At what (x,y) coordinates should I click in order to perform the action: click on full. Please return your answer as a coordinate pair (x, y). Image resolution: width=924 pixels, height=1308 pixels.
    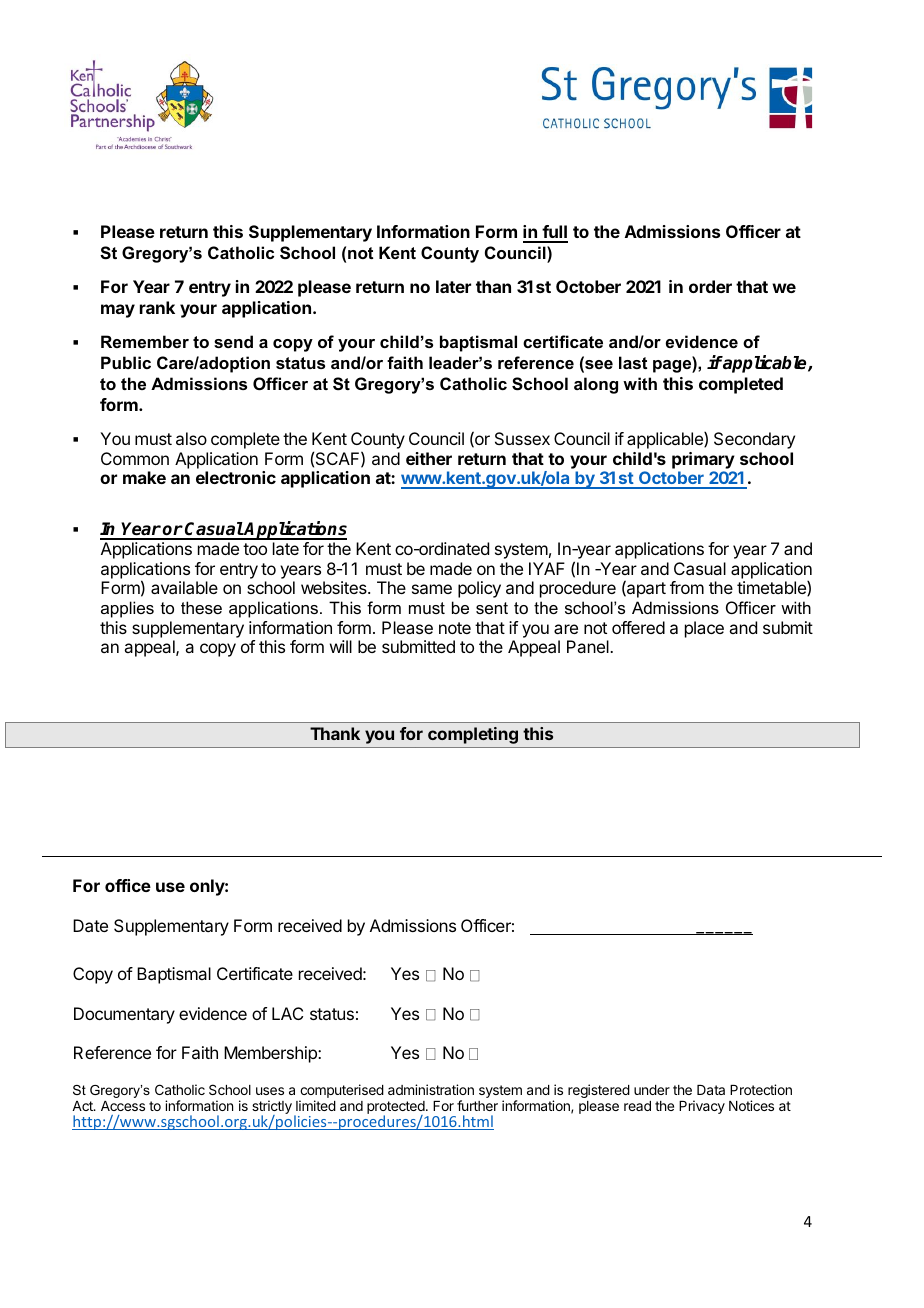
    Looking at the image, I should click on (554, 233).
